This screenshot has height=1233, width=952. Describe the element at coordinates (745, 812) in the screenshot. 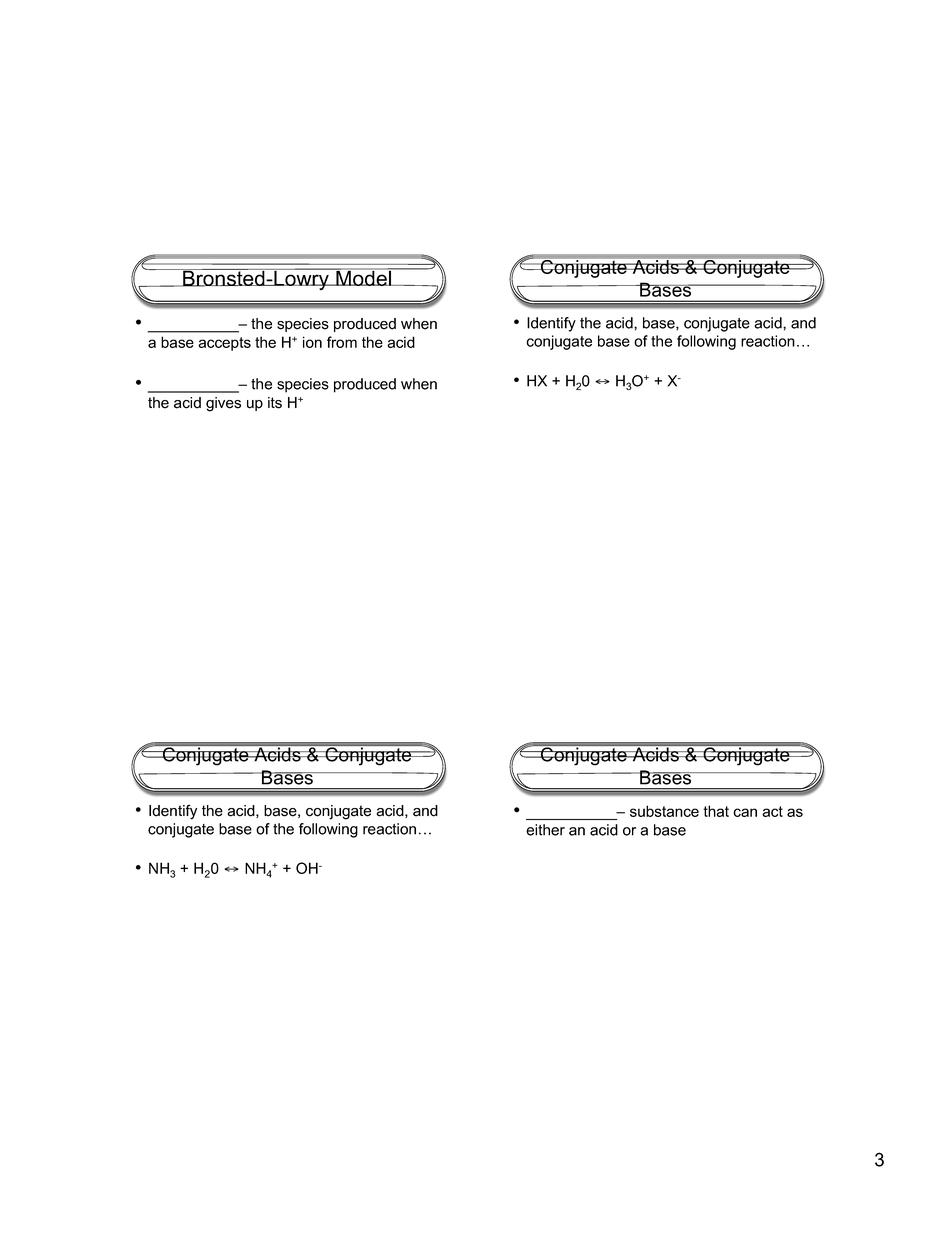

I see `can` at that location.
